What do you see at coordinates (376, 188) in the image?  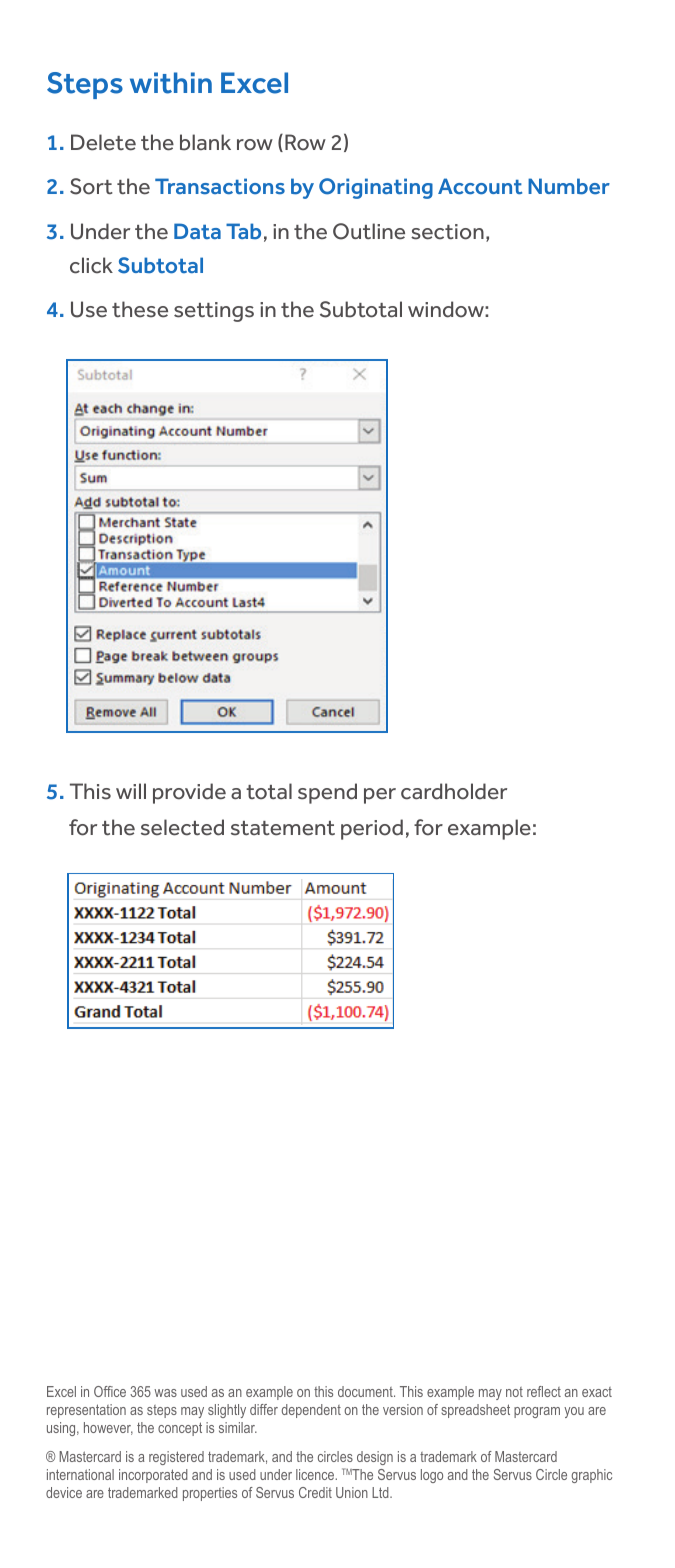 I see `Originating` at bounding box center [376, 188].
